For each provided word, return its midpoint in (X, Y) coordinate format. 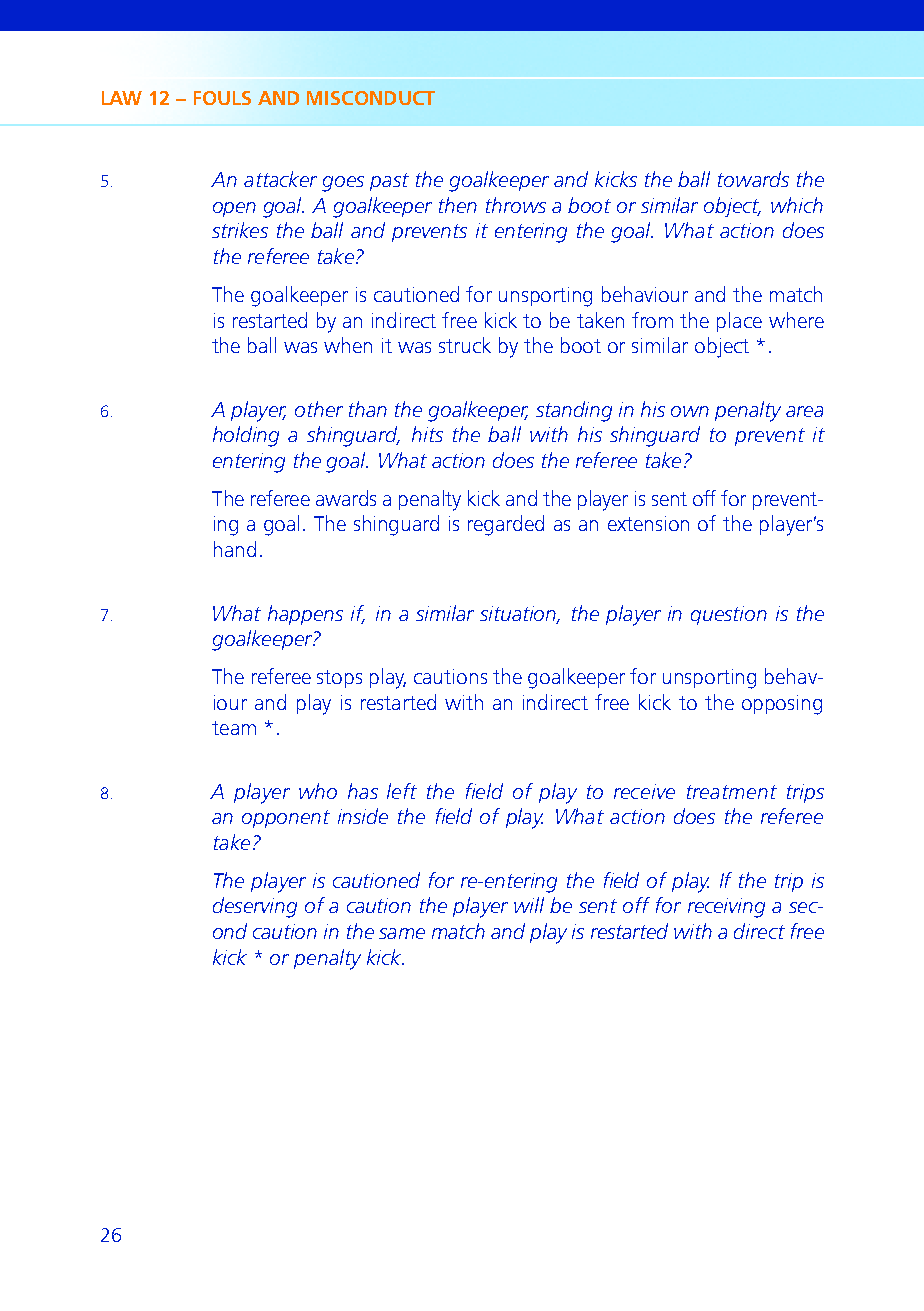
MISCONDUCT (371, 98)
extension (648, 523)
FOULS (222, 98)
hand (235, 549)
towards (753, 179)
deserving (255, 907)
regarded (506, 525)
